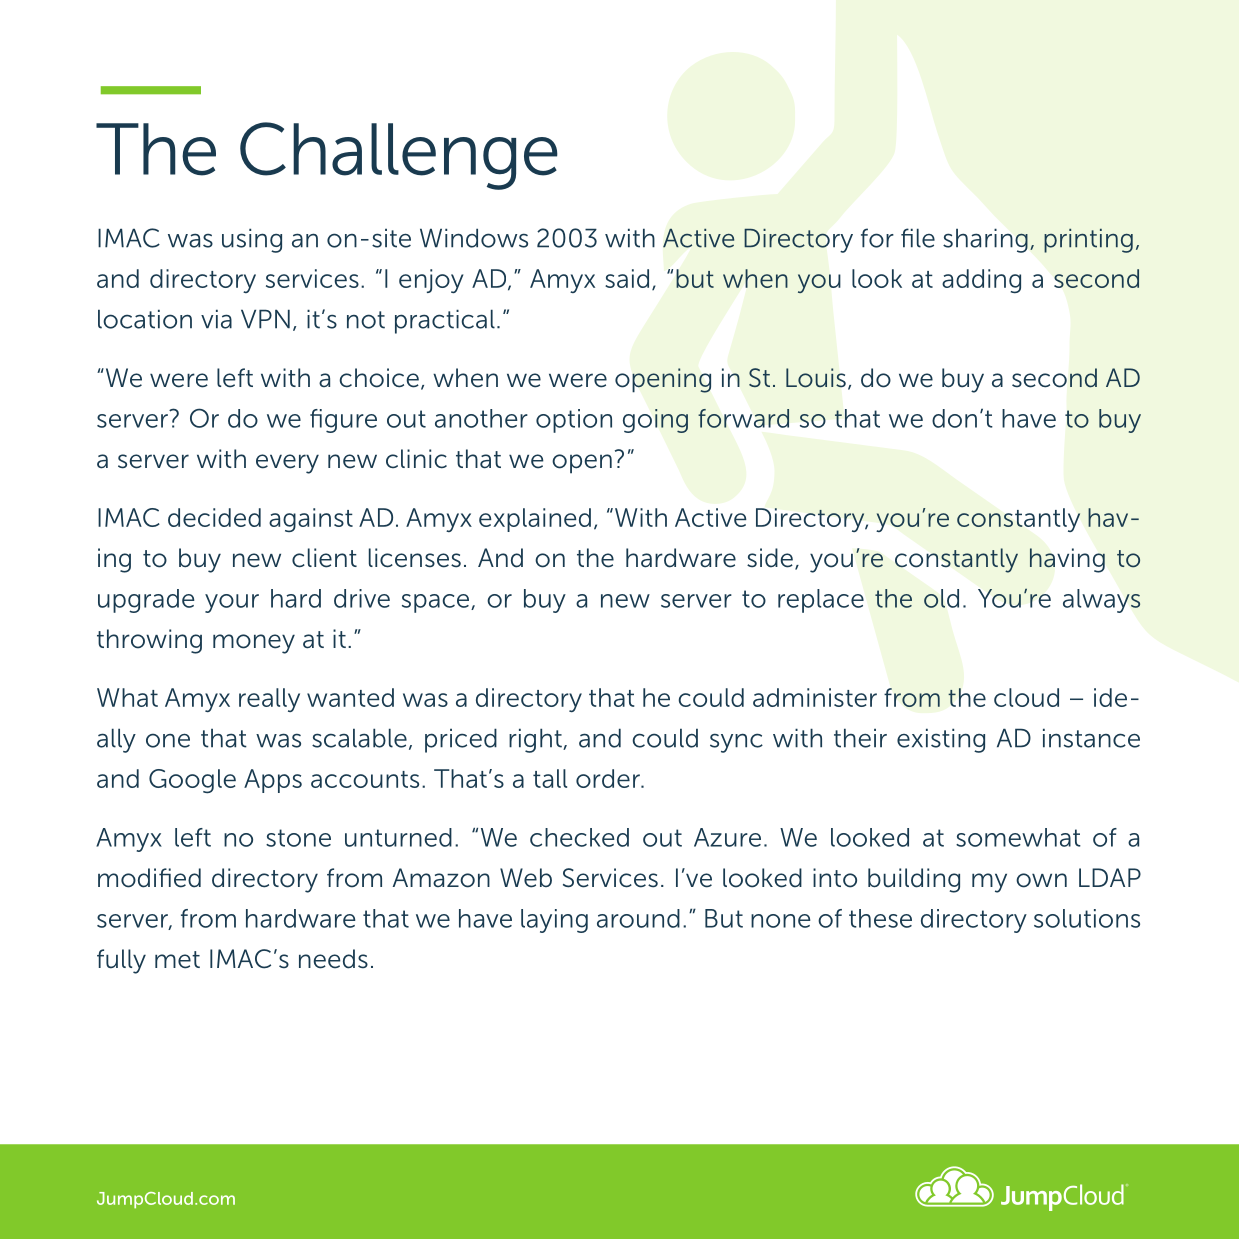 This document has width=1239, height=1239. Describe the element at coordinates (535, 520) in the document. I see `explained` at that location.
